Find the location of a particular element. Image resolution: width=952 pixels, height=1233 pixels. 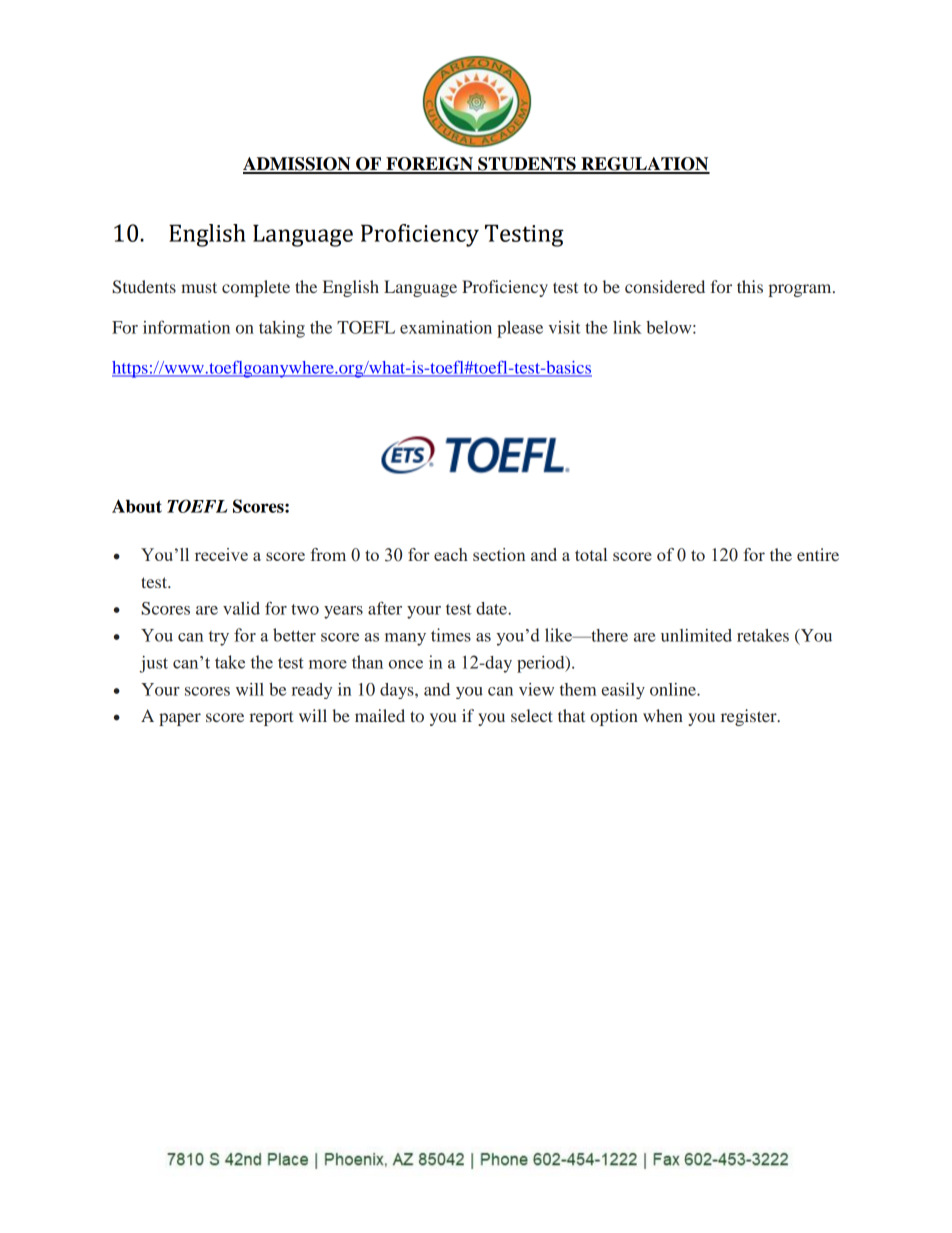

paper is located at coordinates (180, 719).
